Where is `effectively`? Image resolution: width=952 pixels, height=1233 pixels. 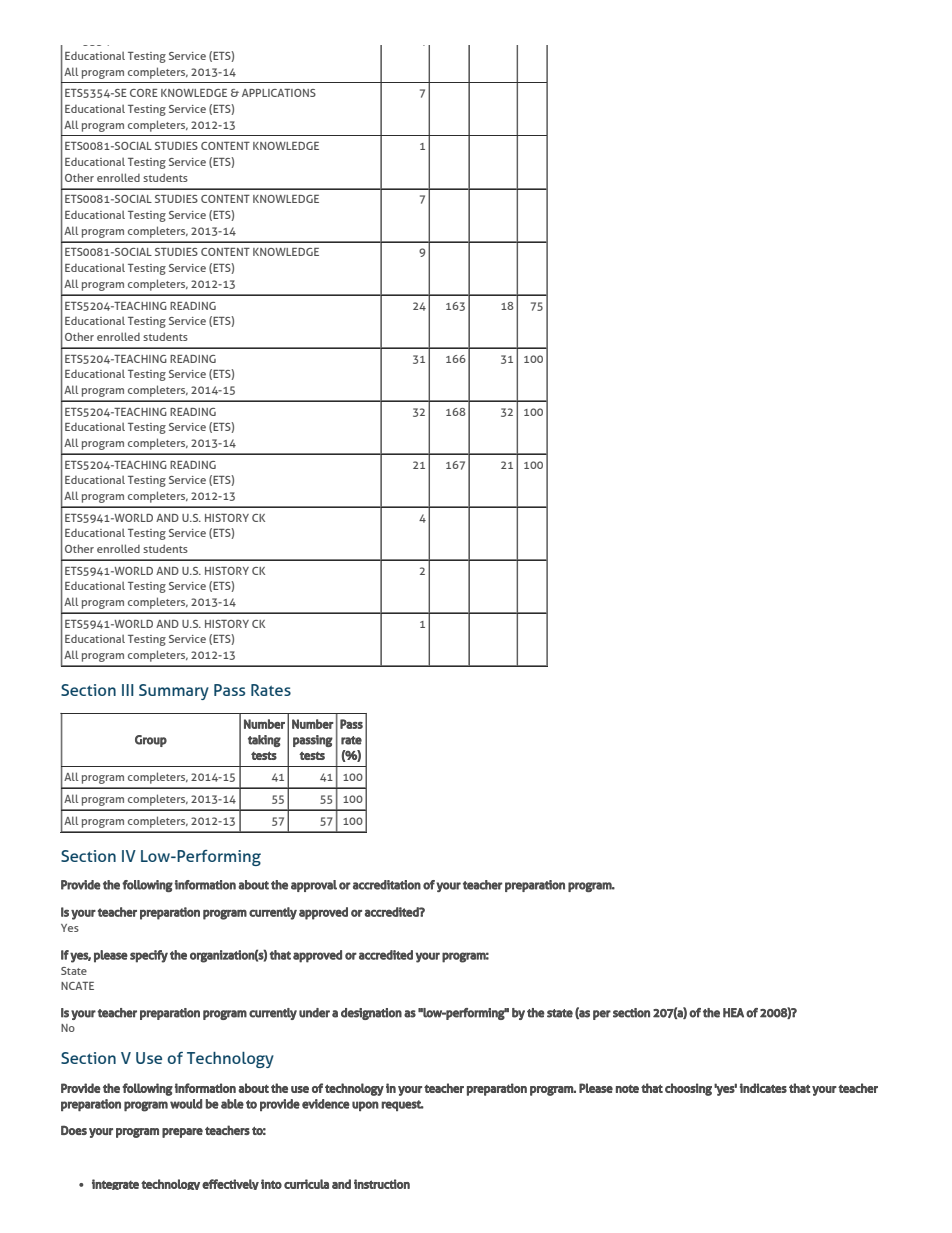 effectively is located at coordinates (230, 1184).
